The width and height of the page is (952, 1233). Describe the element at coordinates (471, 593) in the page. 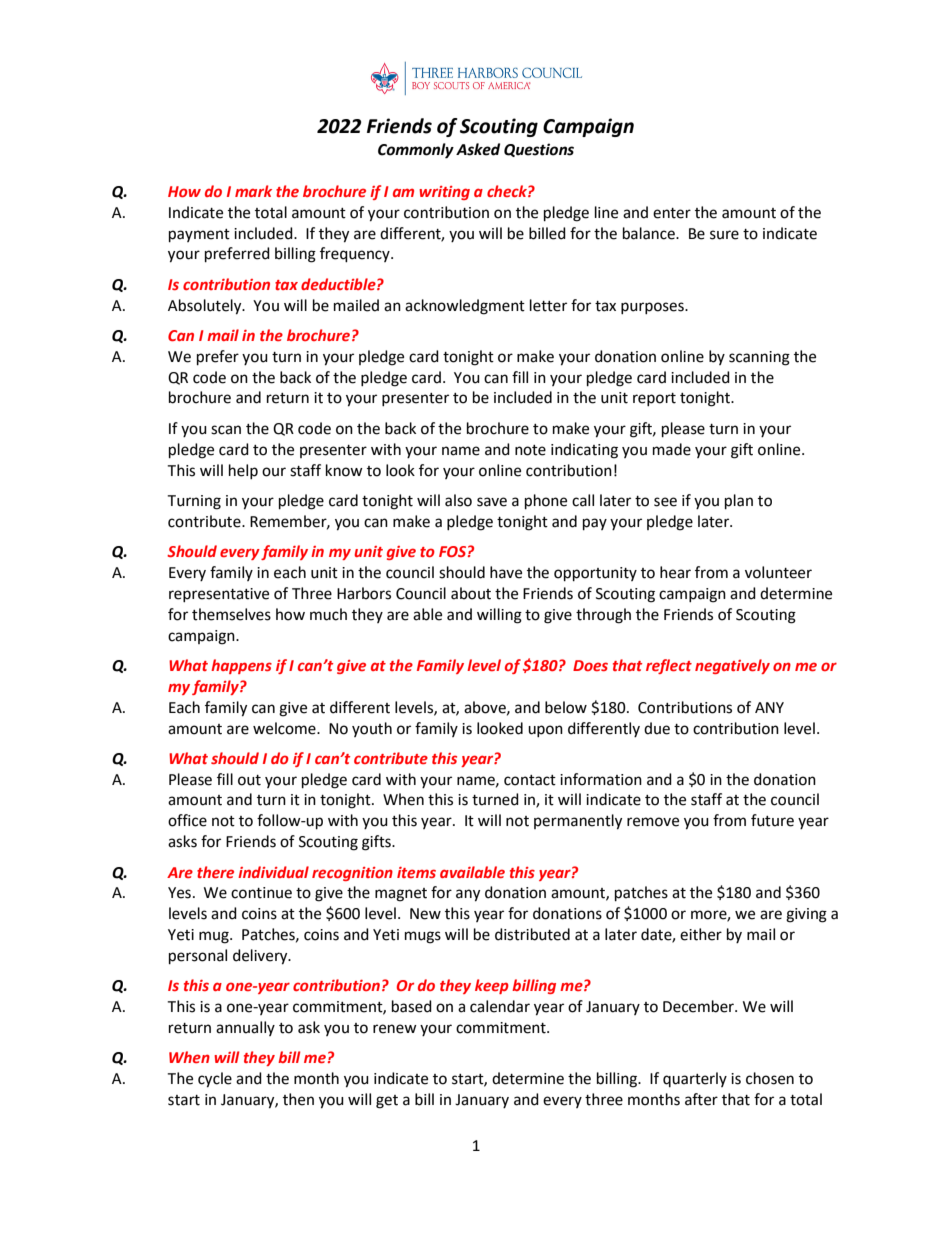

I see `about` at that location.
